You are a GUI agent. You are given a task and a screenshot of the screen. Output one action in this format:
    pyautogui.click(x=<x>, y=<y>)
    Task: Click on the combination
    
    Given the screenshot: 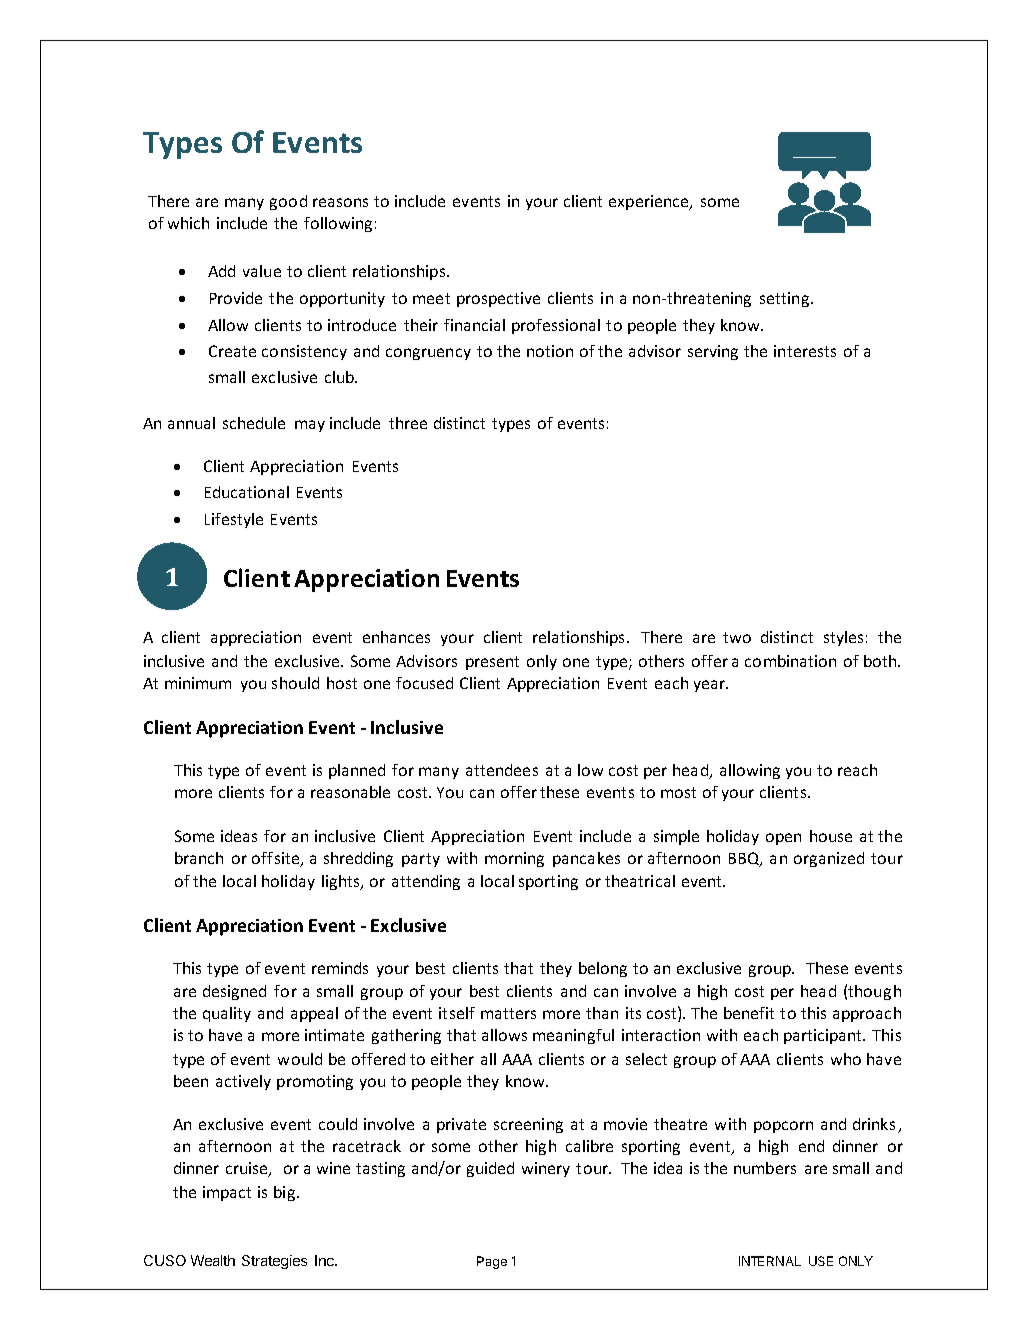 What is the action you would take?
    pyautogui.click(x=790, y=661)
